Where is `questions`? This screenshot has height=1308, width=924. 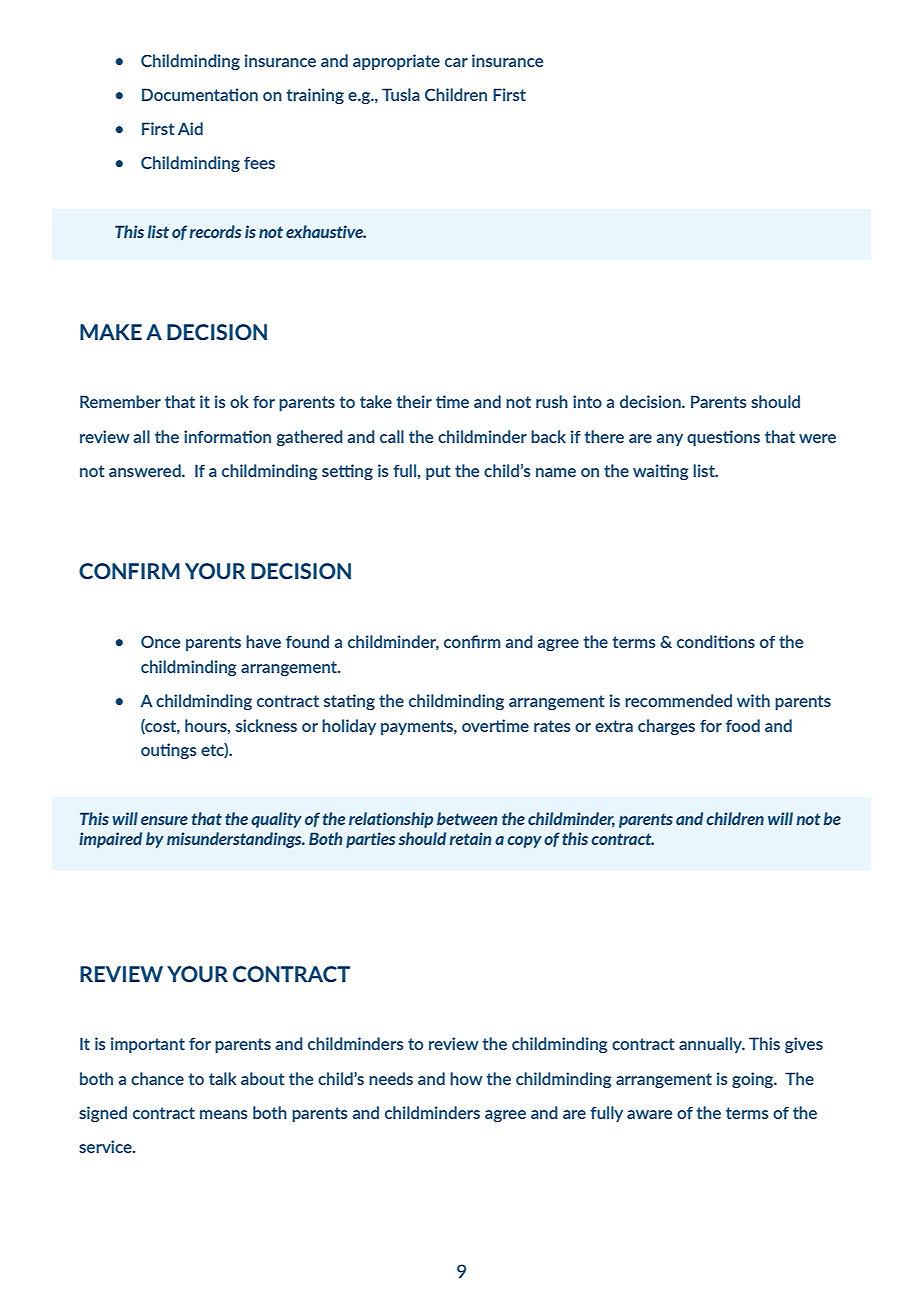 questions is located at coordinates (723, 438).
